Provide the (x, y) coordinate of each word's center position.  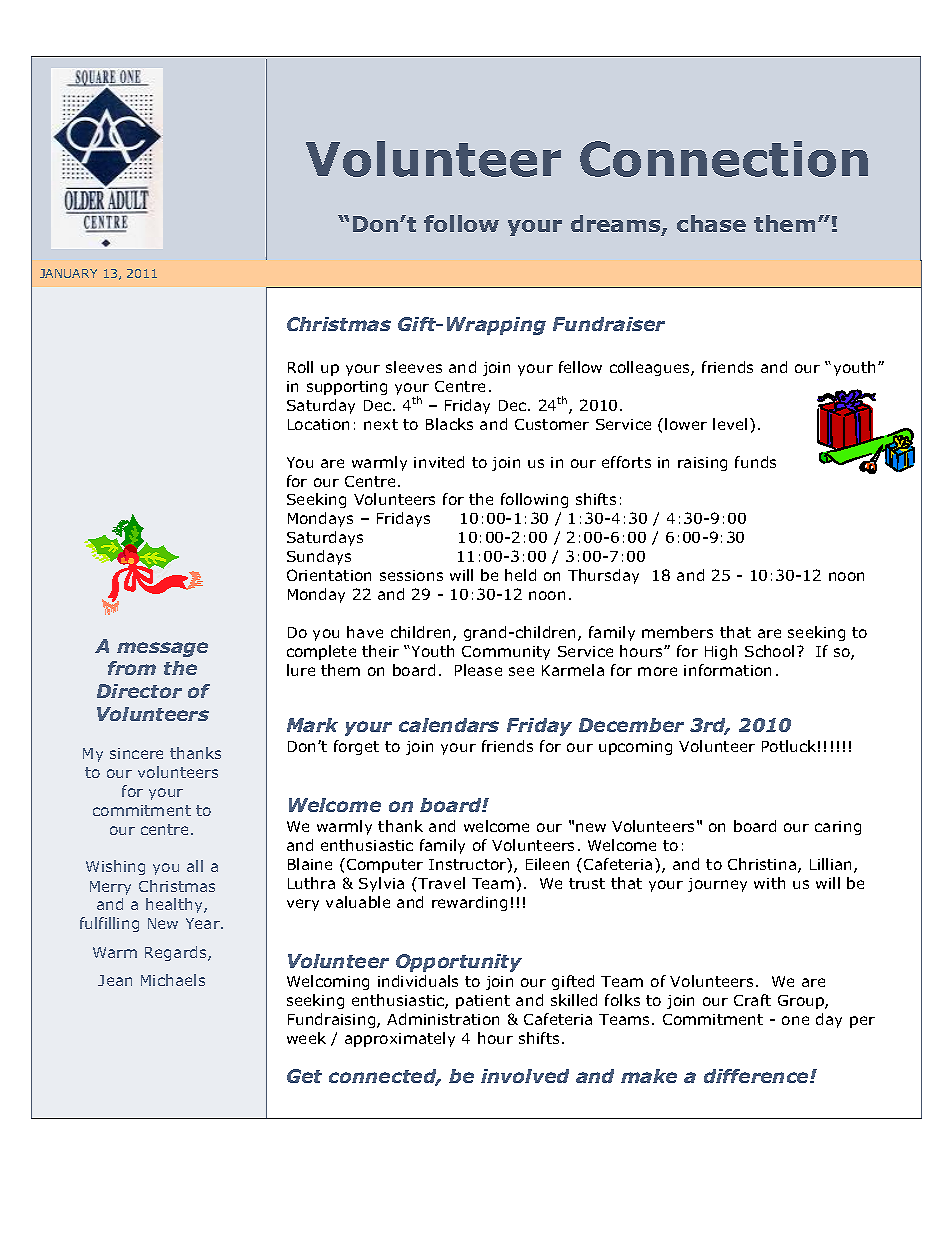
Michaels (173, 980)
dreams (617, 225)
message (162, 649)
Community (506, 653)
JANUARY (68, 273)
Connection (724, 159)
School (769, 651)
